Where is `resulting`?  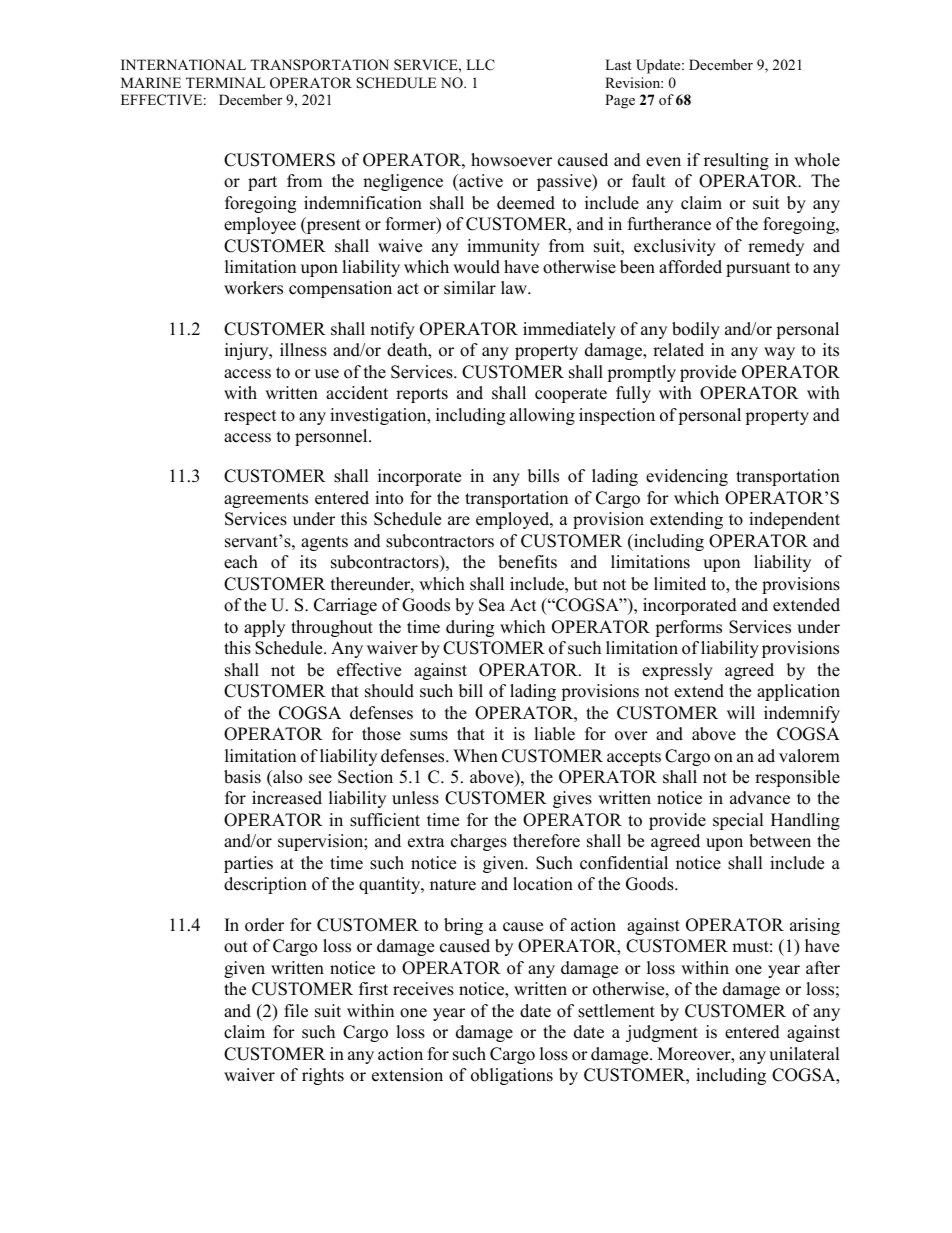 resulting is located at coordinates (736, 161).
